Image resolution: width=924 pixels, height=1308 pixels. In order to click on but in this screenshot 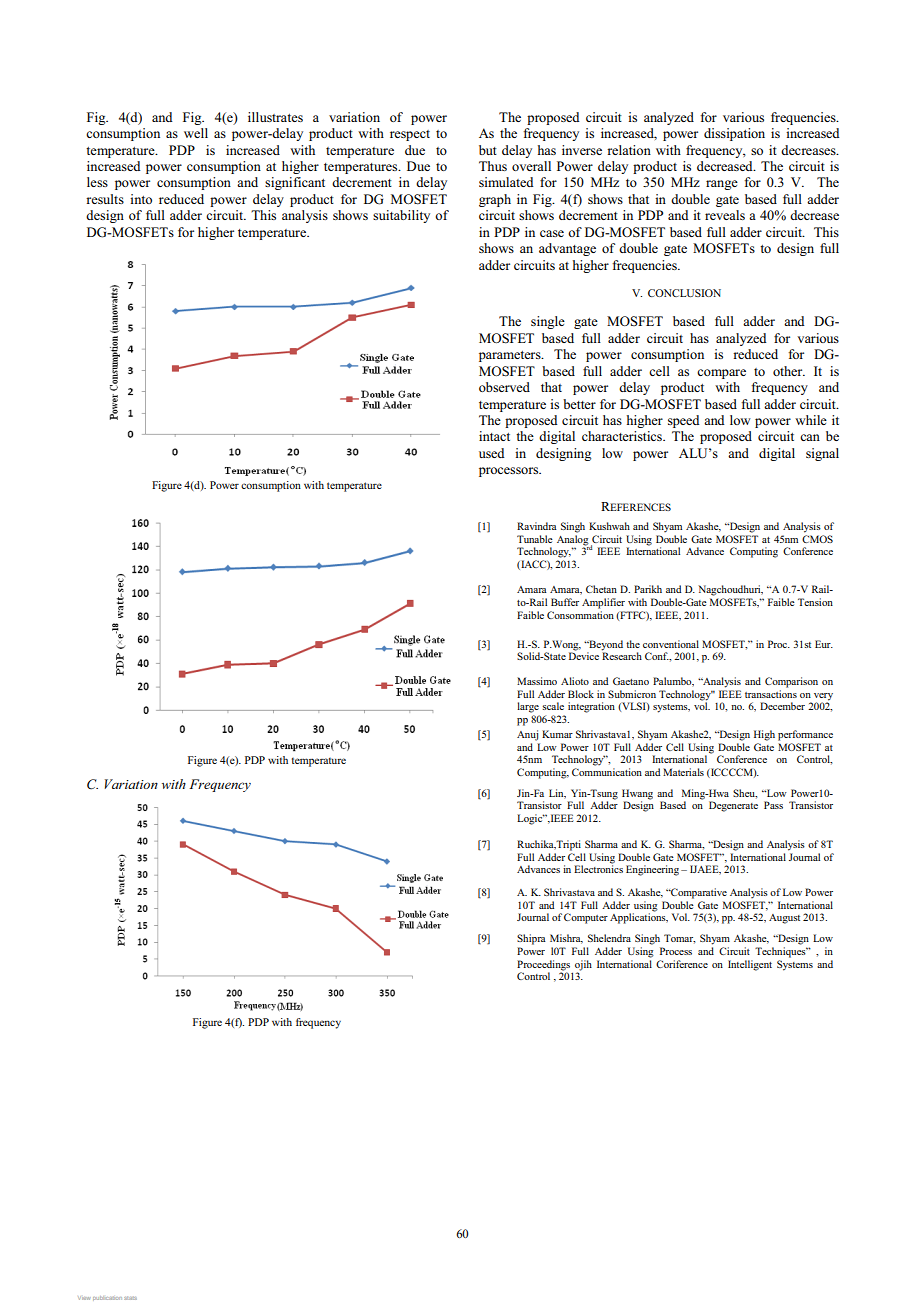, I will do `click(488, 150)`.
